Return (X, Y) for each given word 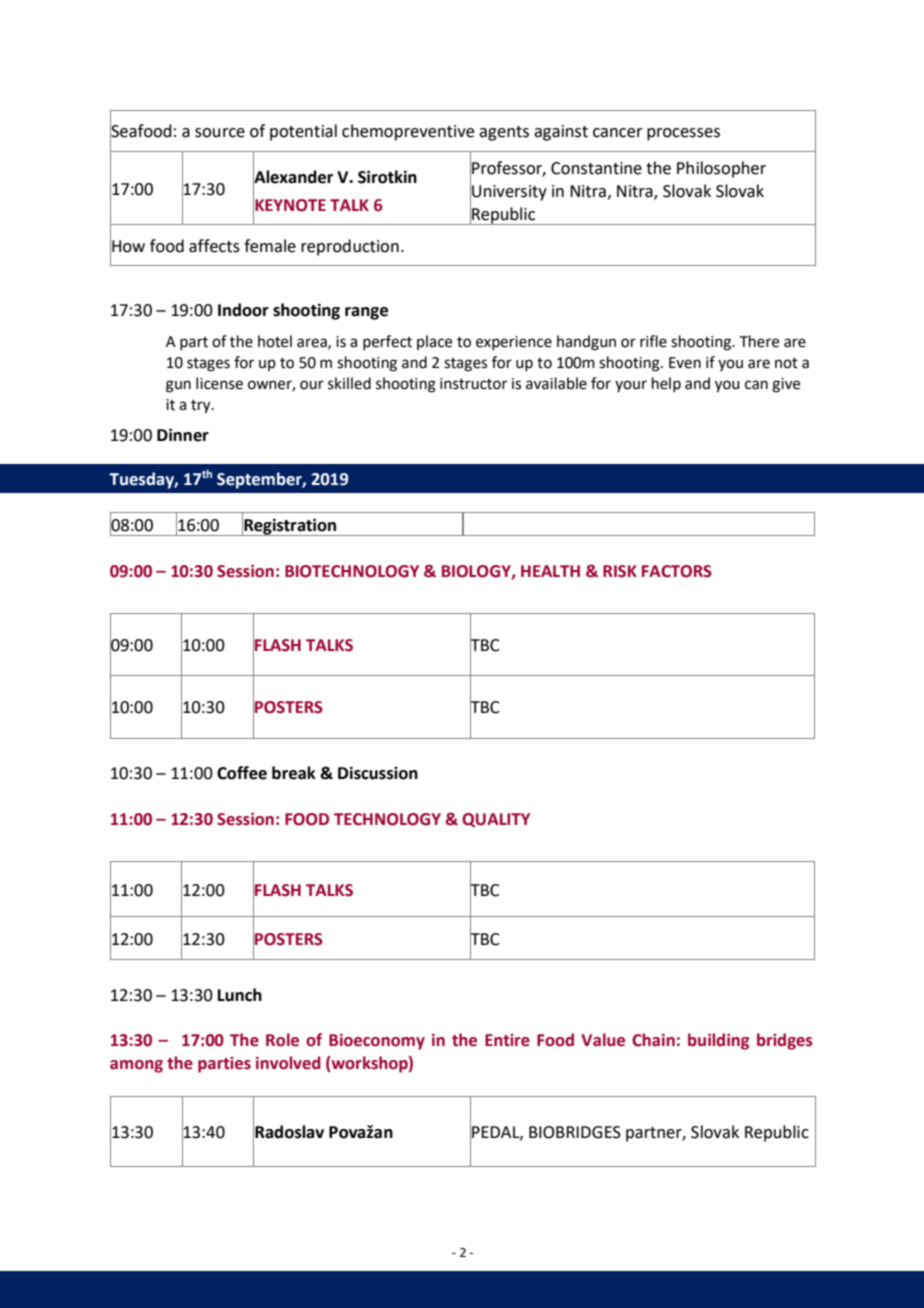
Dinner (183, 435)
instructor (473, 384)
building (718, 1041)
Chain (653, 1040)
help (666, 384)
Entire (507, 1040)
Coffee (242, 773)
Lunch (240, 995)
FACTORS (677, 571)
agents (504, 133)
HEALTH (550, 571)
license (219, 383)
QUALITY (496, 820)
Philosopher (721, 169)
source (220, 133)
